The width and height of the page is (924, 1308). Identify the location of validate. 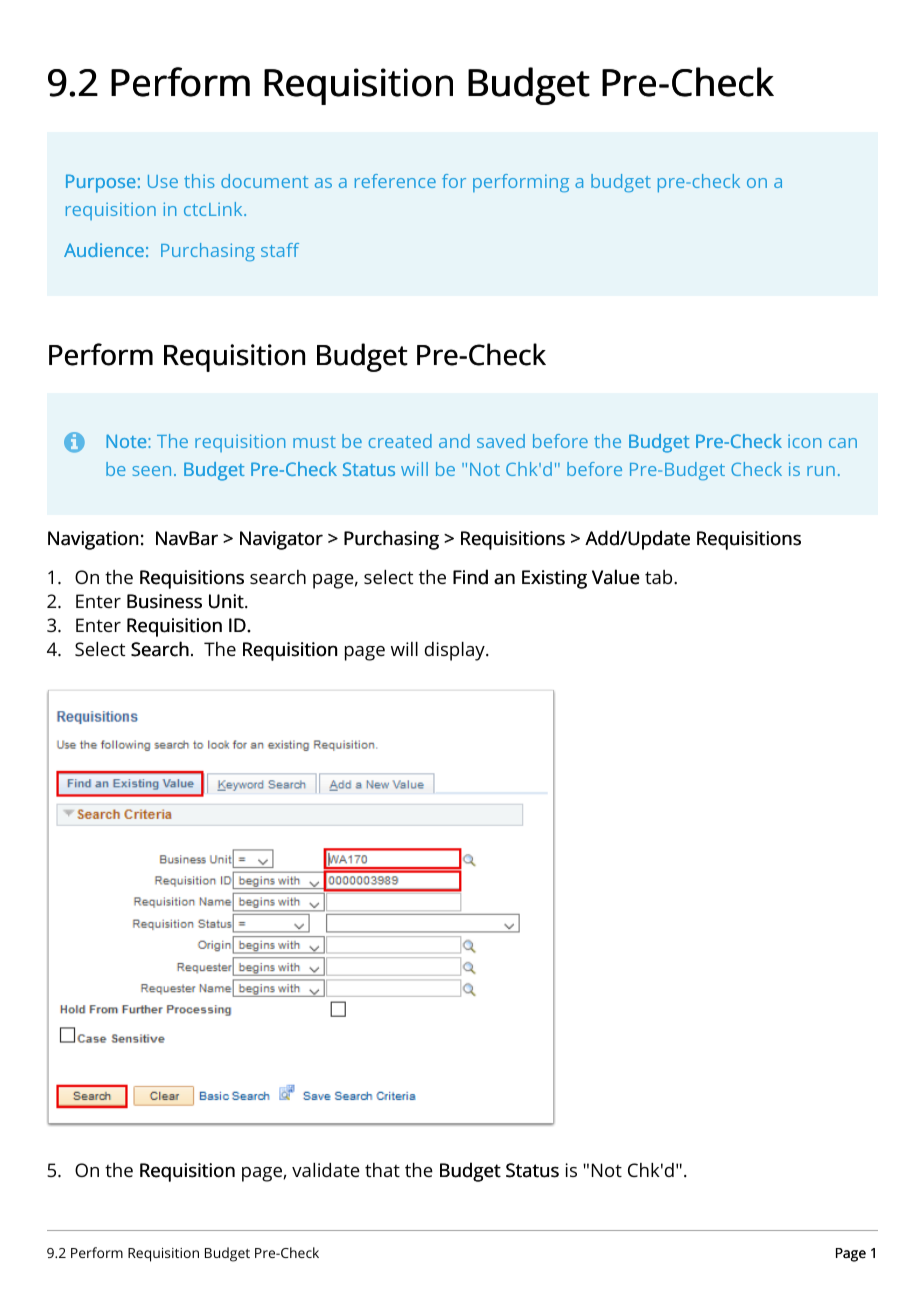
(326, 1170).
